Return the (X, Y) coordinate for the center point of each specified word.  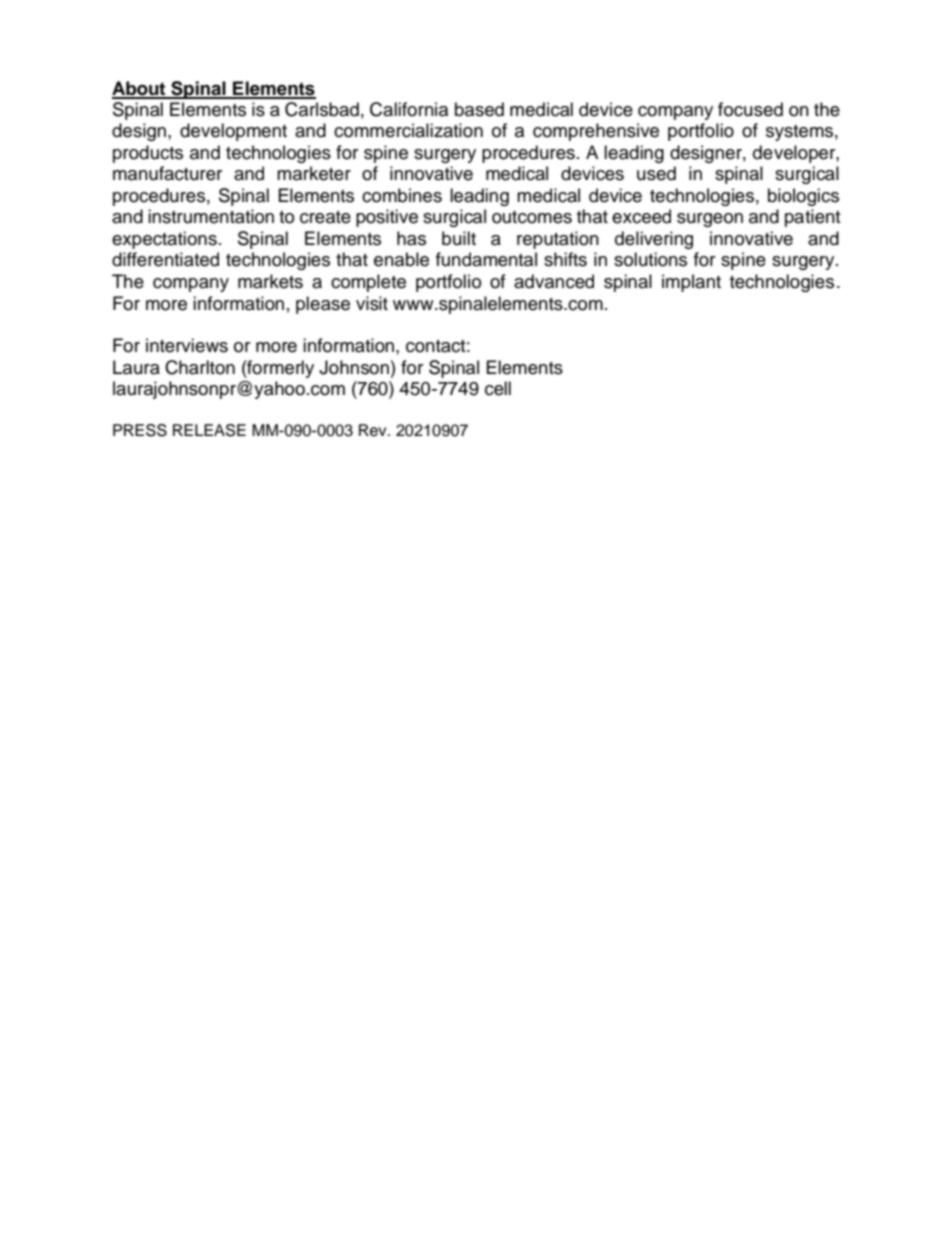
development (233, 132)
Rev (374, 430)
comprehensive (596, 132)
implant (691, 283)
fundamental (486, 259)
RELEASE (209, 430)
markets (270, 281)
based (479, 109)
